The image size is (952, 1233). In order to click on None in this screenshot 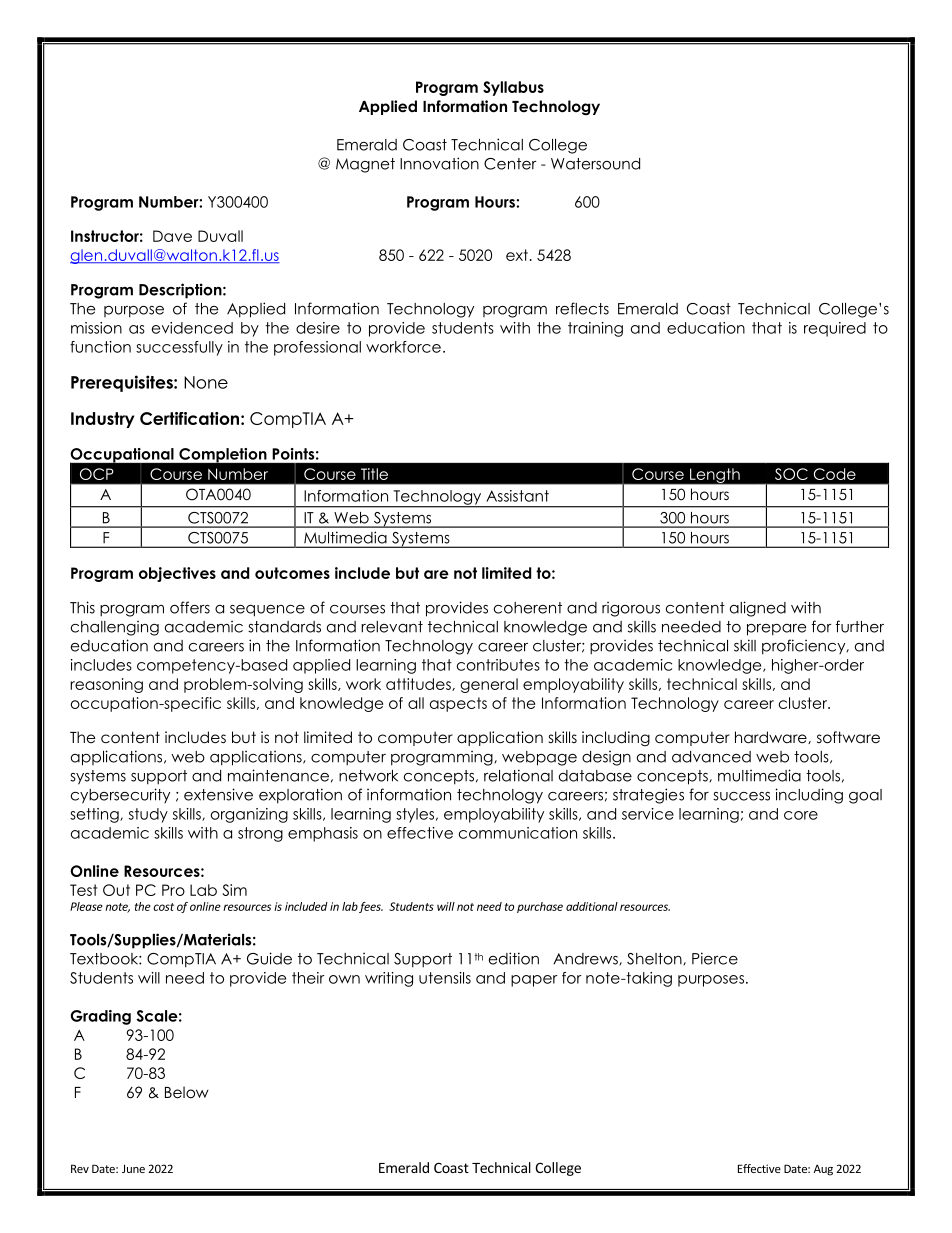, I will do `click(206, 382)`.
